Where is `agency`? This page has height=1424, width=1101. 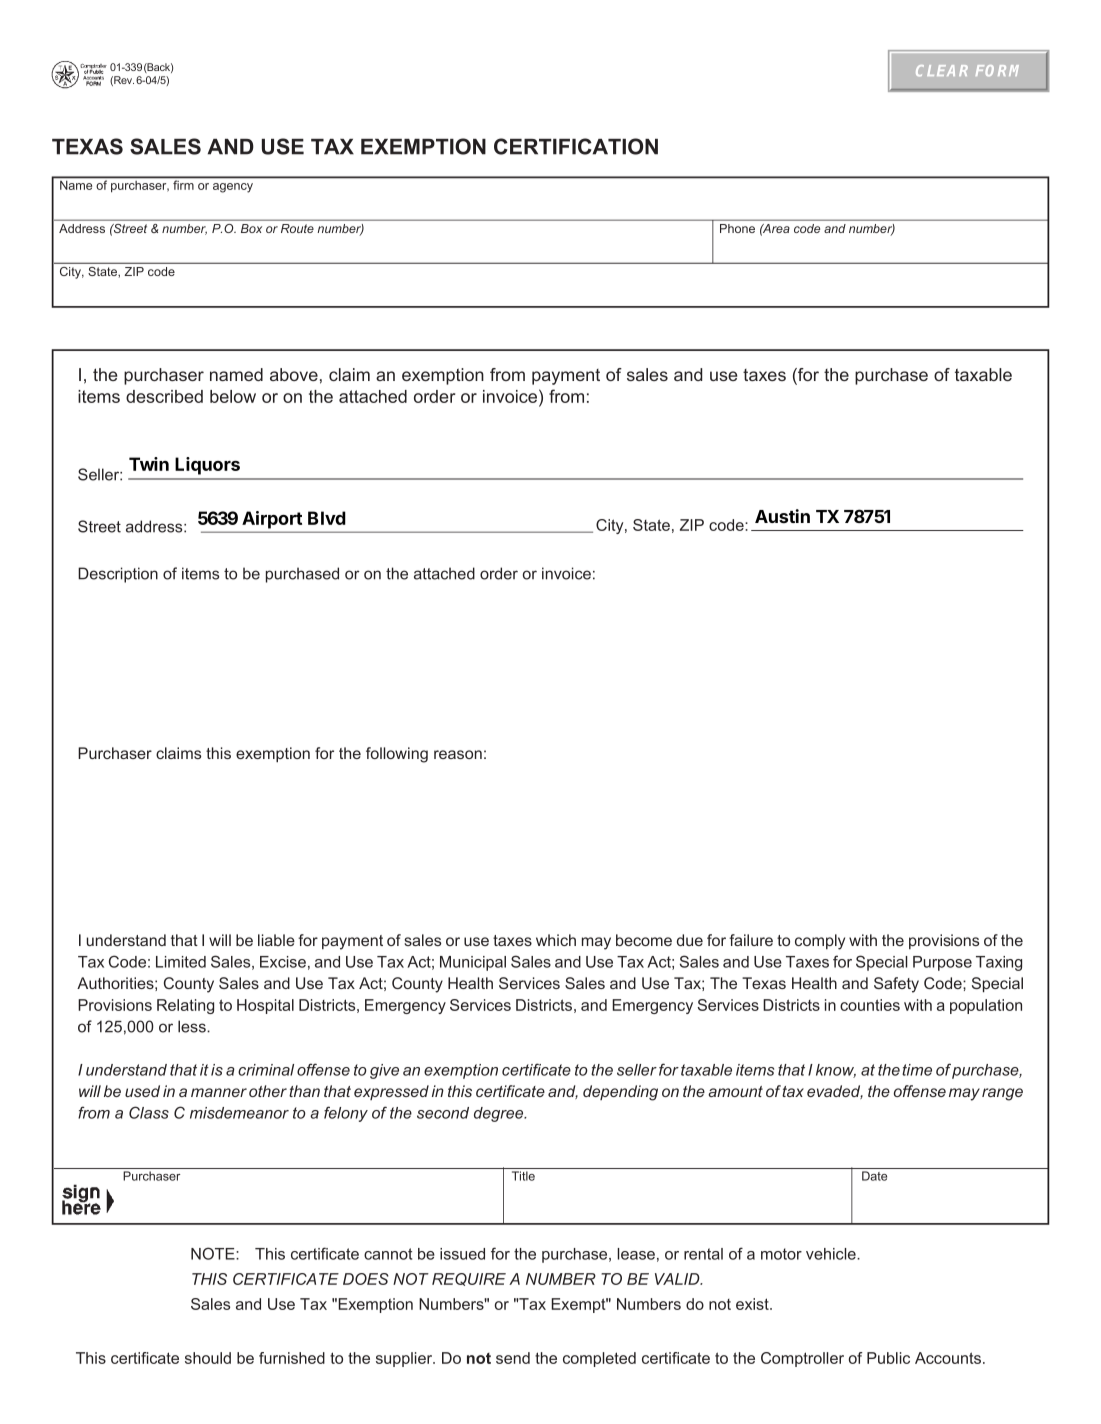 agency is located at coordinates (233, 188).
